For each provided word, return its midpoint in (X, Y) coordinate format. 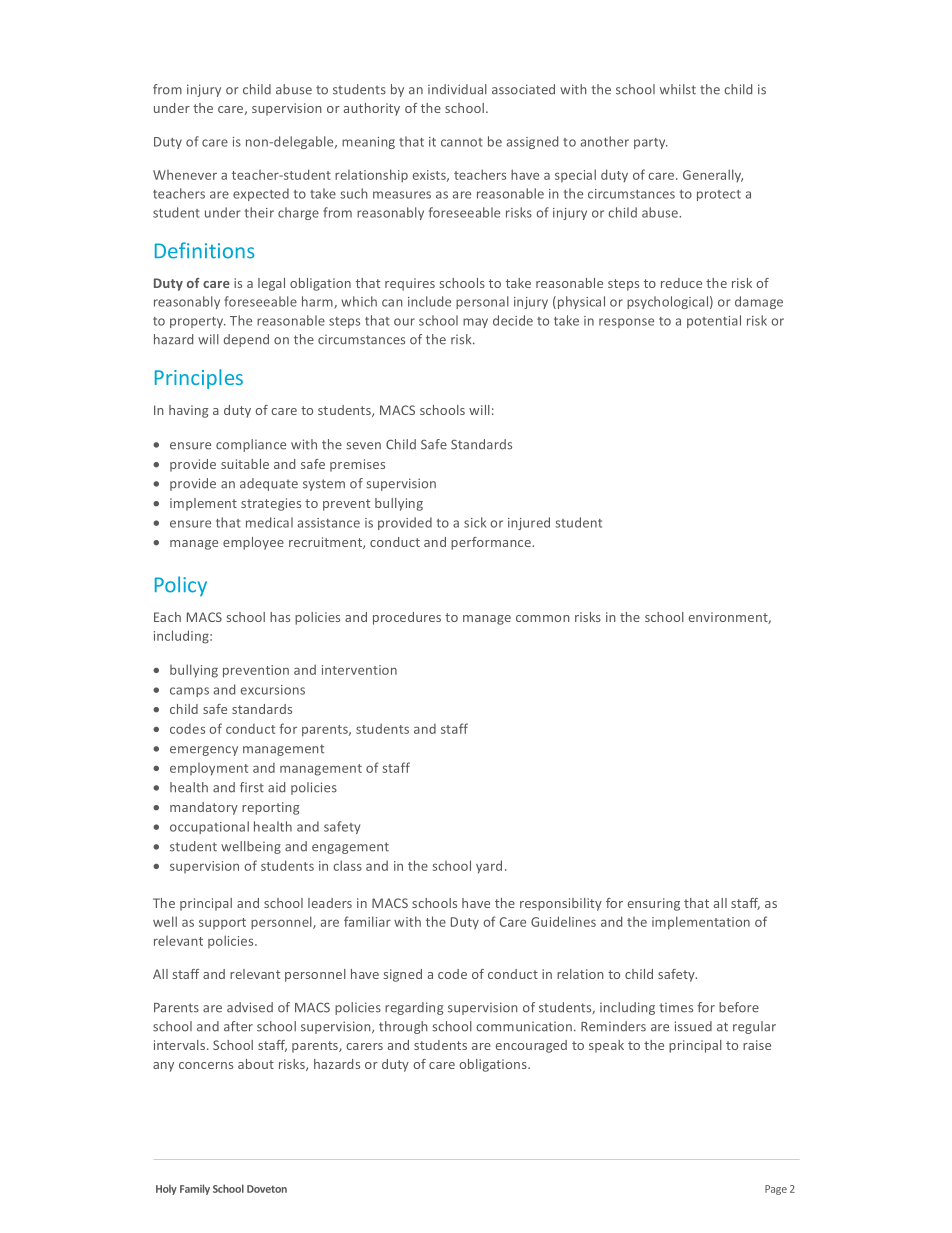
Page (776, 1190)
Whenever (185, 175)
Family (195, 1189)
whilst (678, 89)
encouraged (531, 1046)
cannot (462, 142)
